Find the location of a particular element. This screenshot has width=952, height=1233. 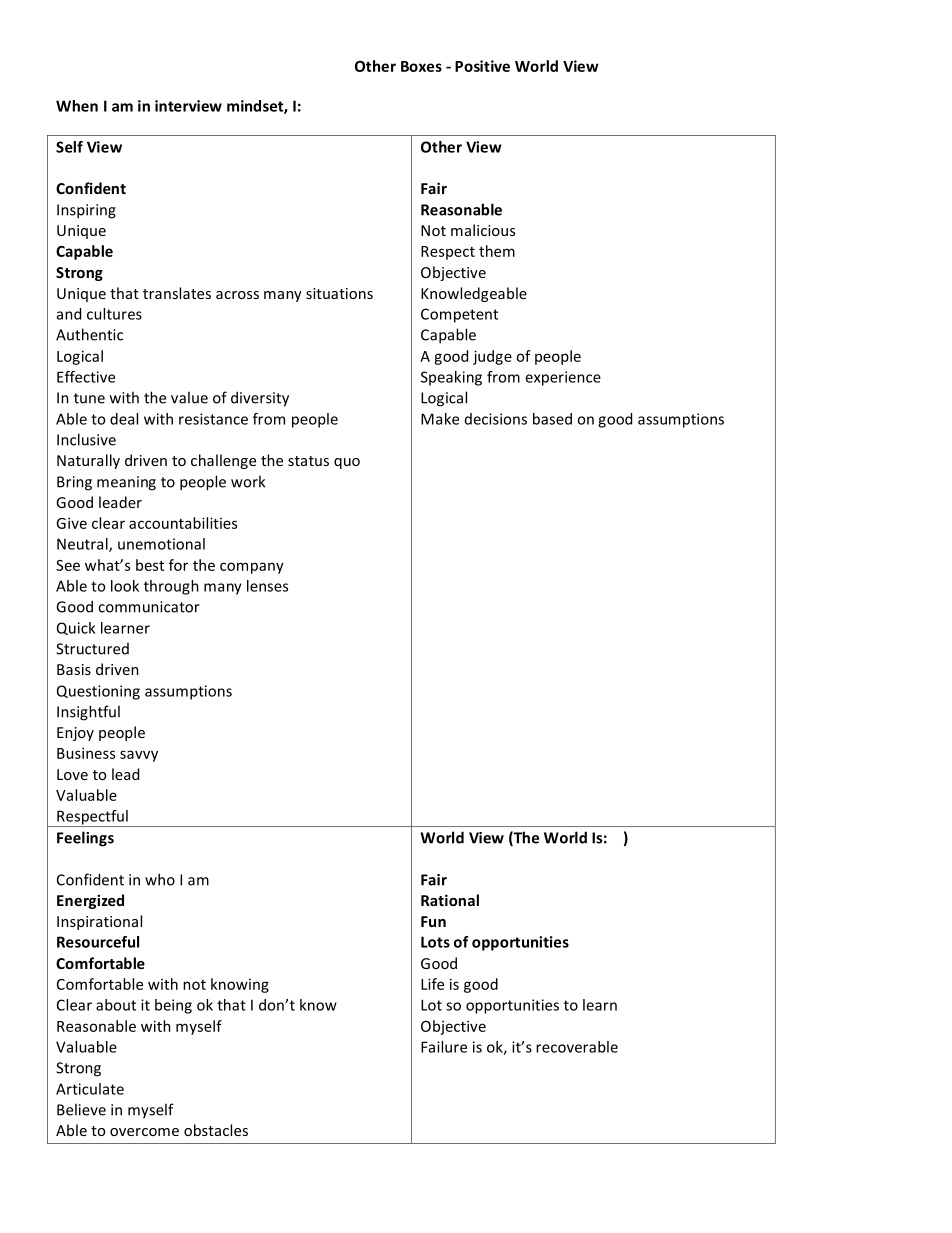

Lots is located at coordinates (435, 942).
